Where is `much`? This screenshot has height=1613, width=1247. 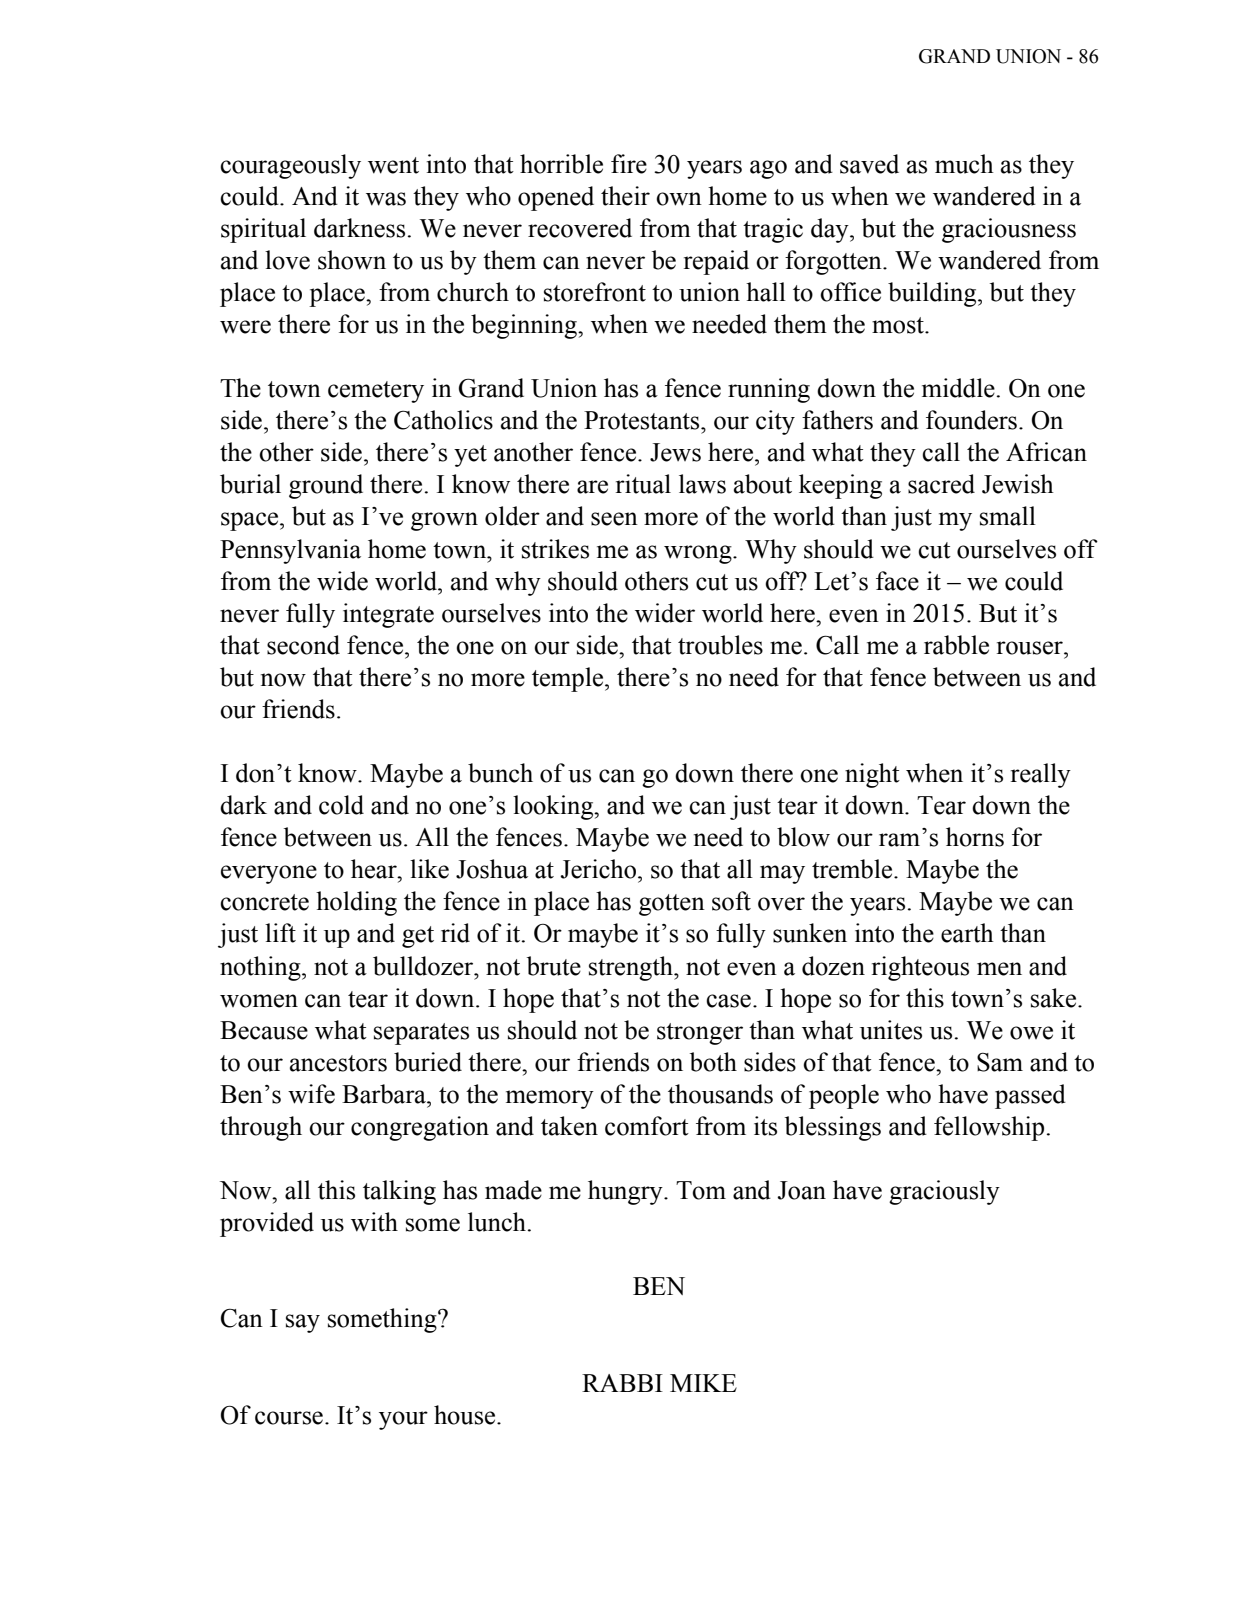 much is located at coordinates (964, 164).
